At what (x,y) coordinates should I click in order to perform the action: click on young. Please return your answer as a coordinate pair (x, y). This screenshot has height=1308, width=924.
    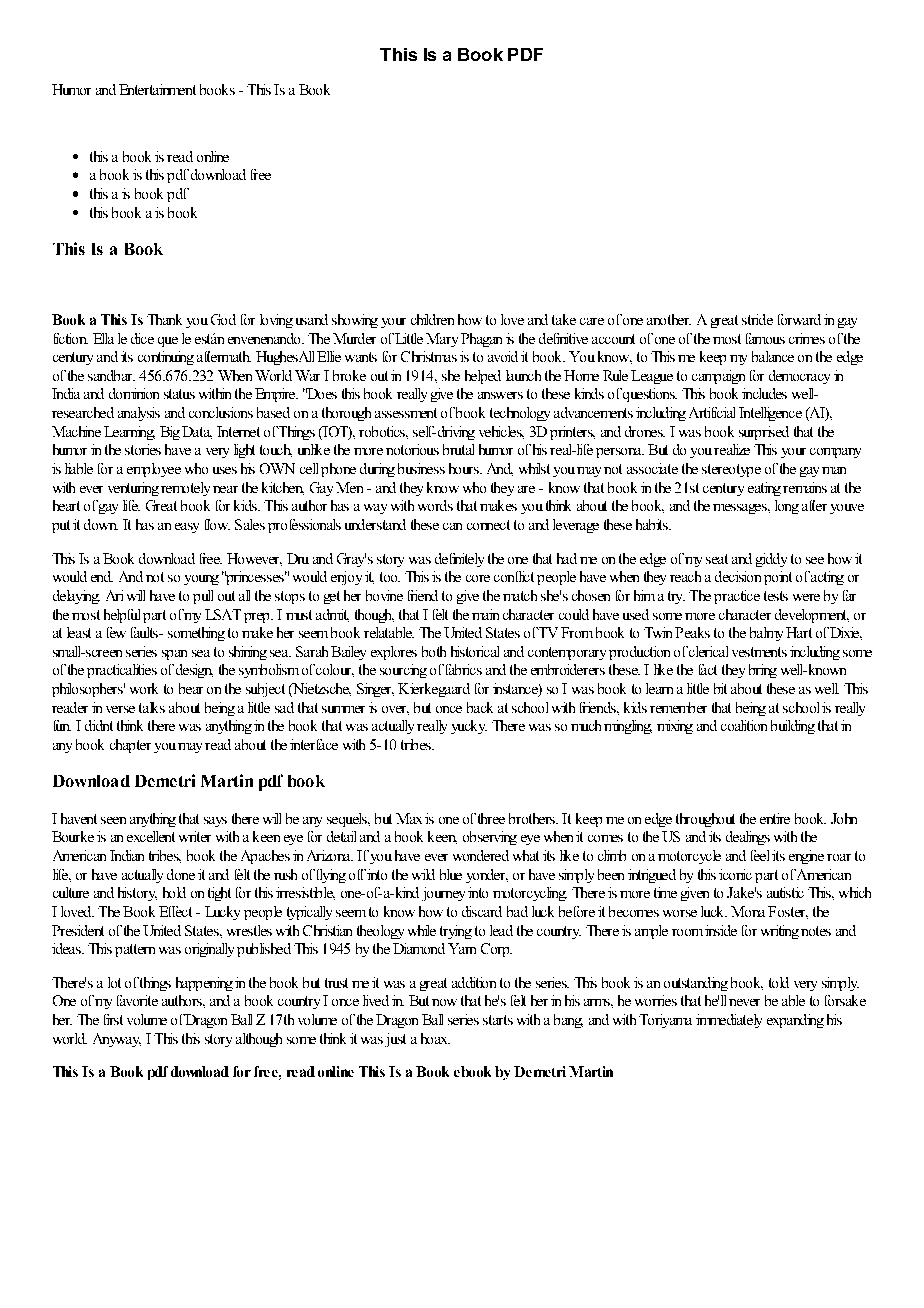
    Looking at the image, I should click on (201, 580).
